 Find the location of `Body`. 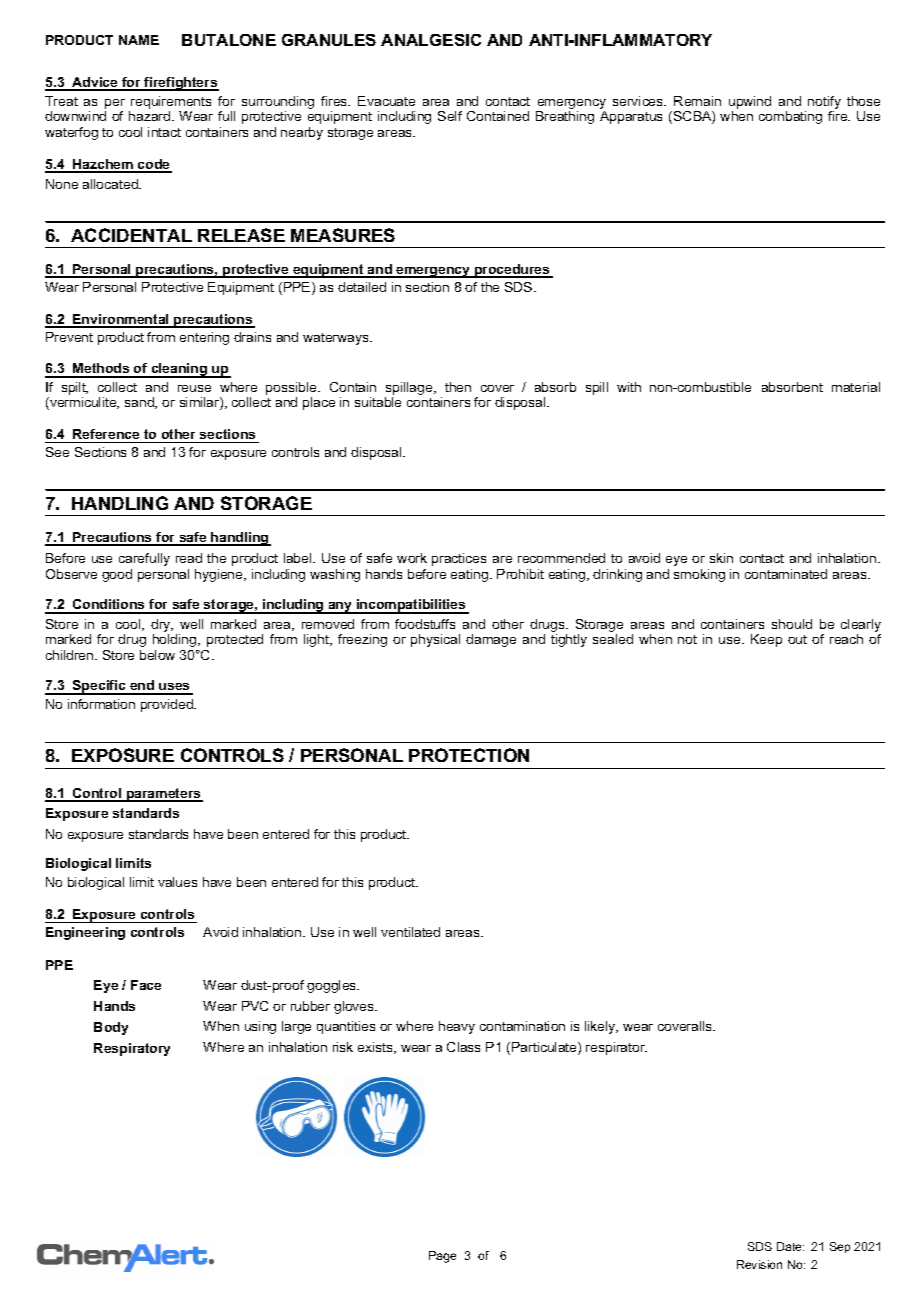

Body is located at coordinates (111, 1028).
